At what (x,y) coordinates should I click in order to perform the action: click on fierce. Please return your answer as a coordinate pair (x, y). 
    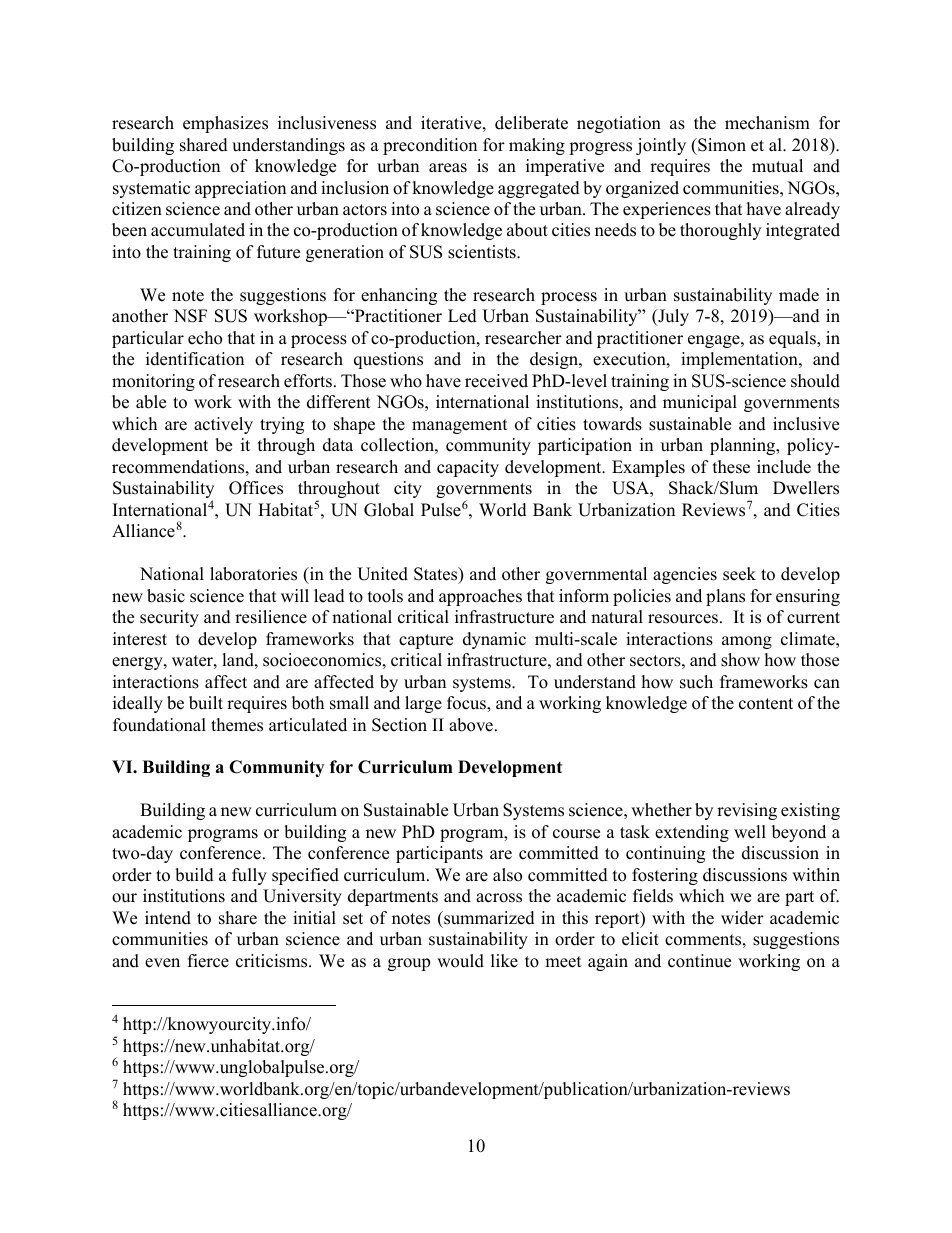
    Looking at the image, I should click on (208, 961).
